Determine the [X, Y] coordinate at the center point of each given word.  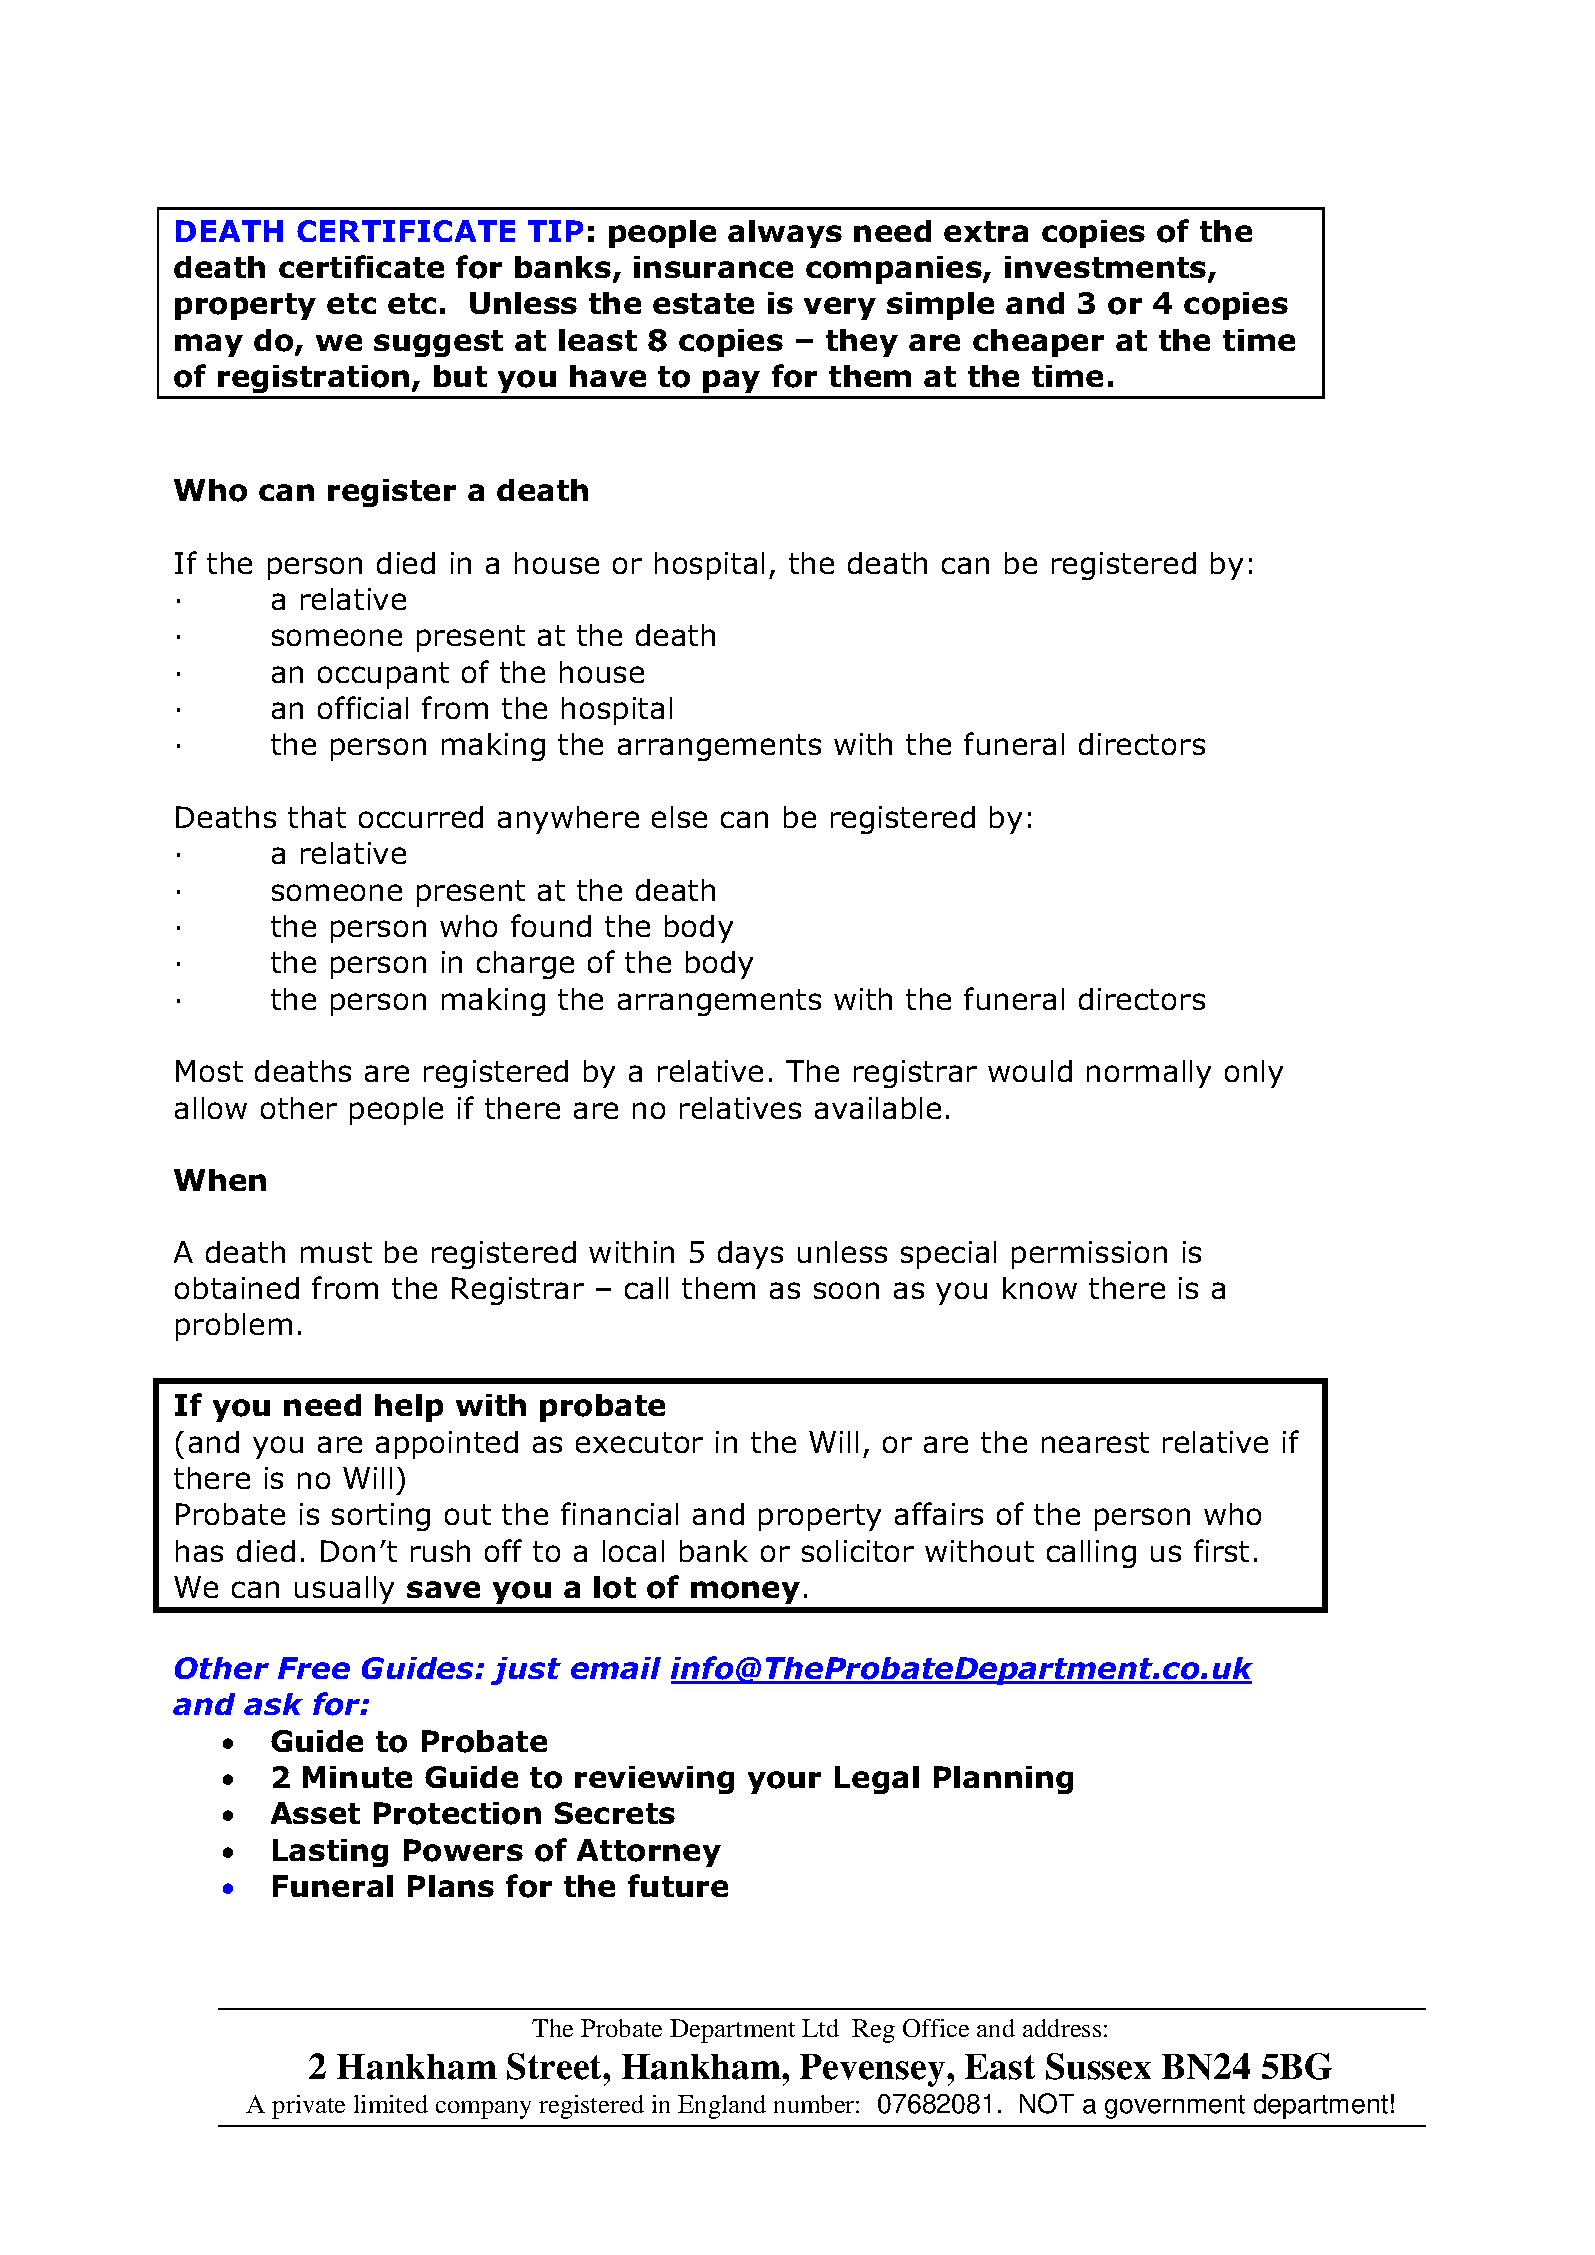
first [1221, 1550]
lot [615, 1587]
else [679, 817]
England [722, 2107]
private [308, 2107]
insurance [713, 267]
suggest [438, 343]
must [336, 1252]
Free [314, 1668]
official [363, 707]
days [750, 1255]
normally [1149, 1074]
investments [1107, 268]
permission [1089, 1255]
